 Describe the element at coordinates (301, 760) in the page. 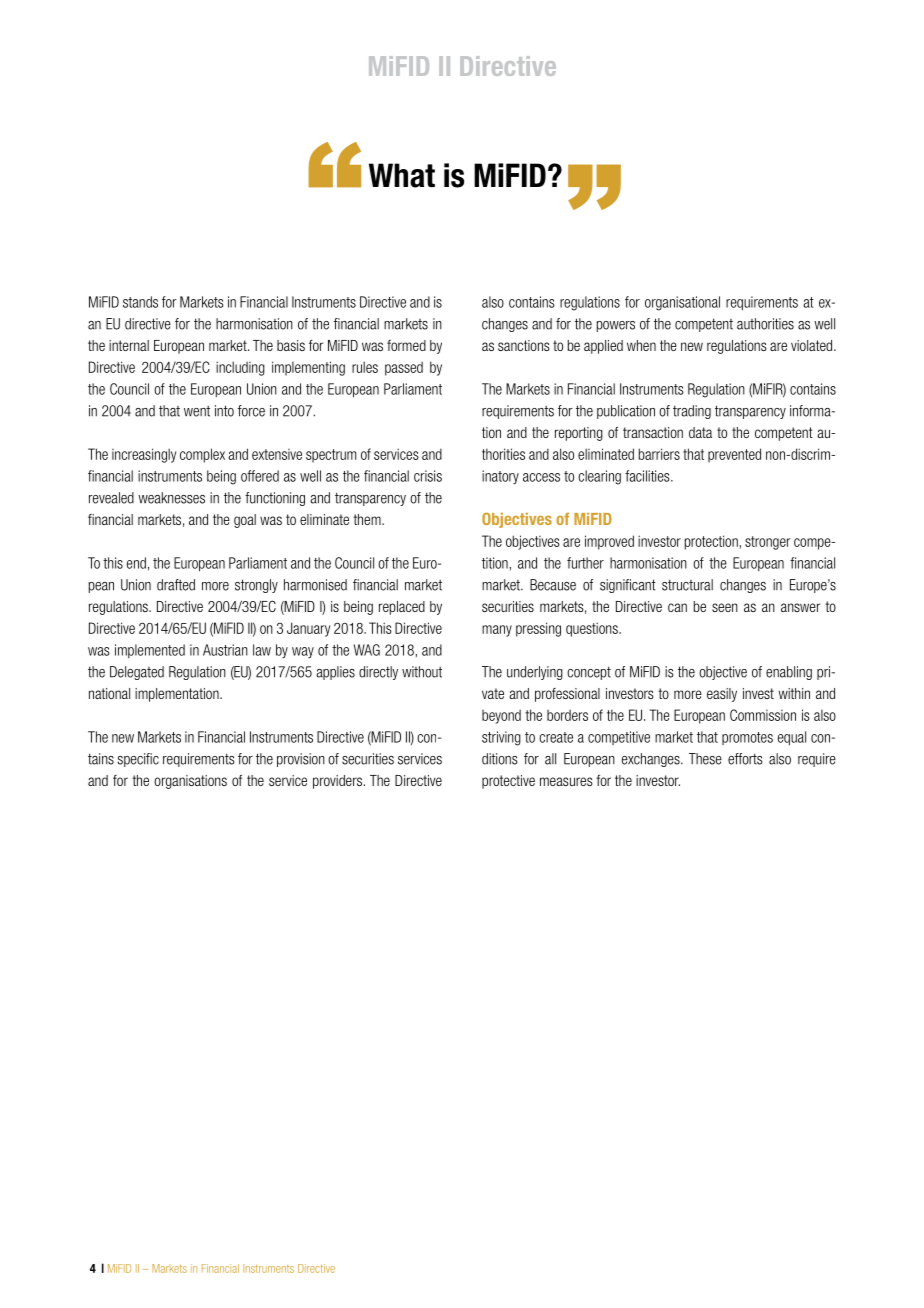

I see `provision` at that location.
